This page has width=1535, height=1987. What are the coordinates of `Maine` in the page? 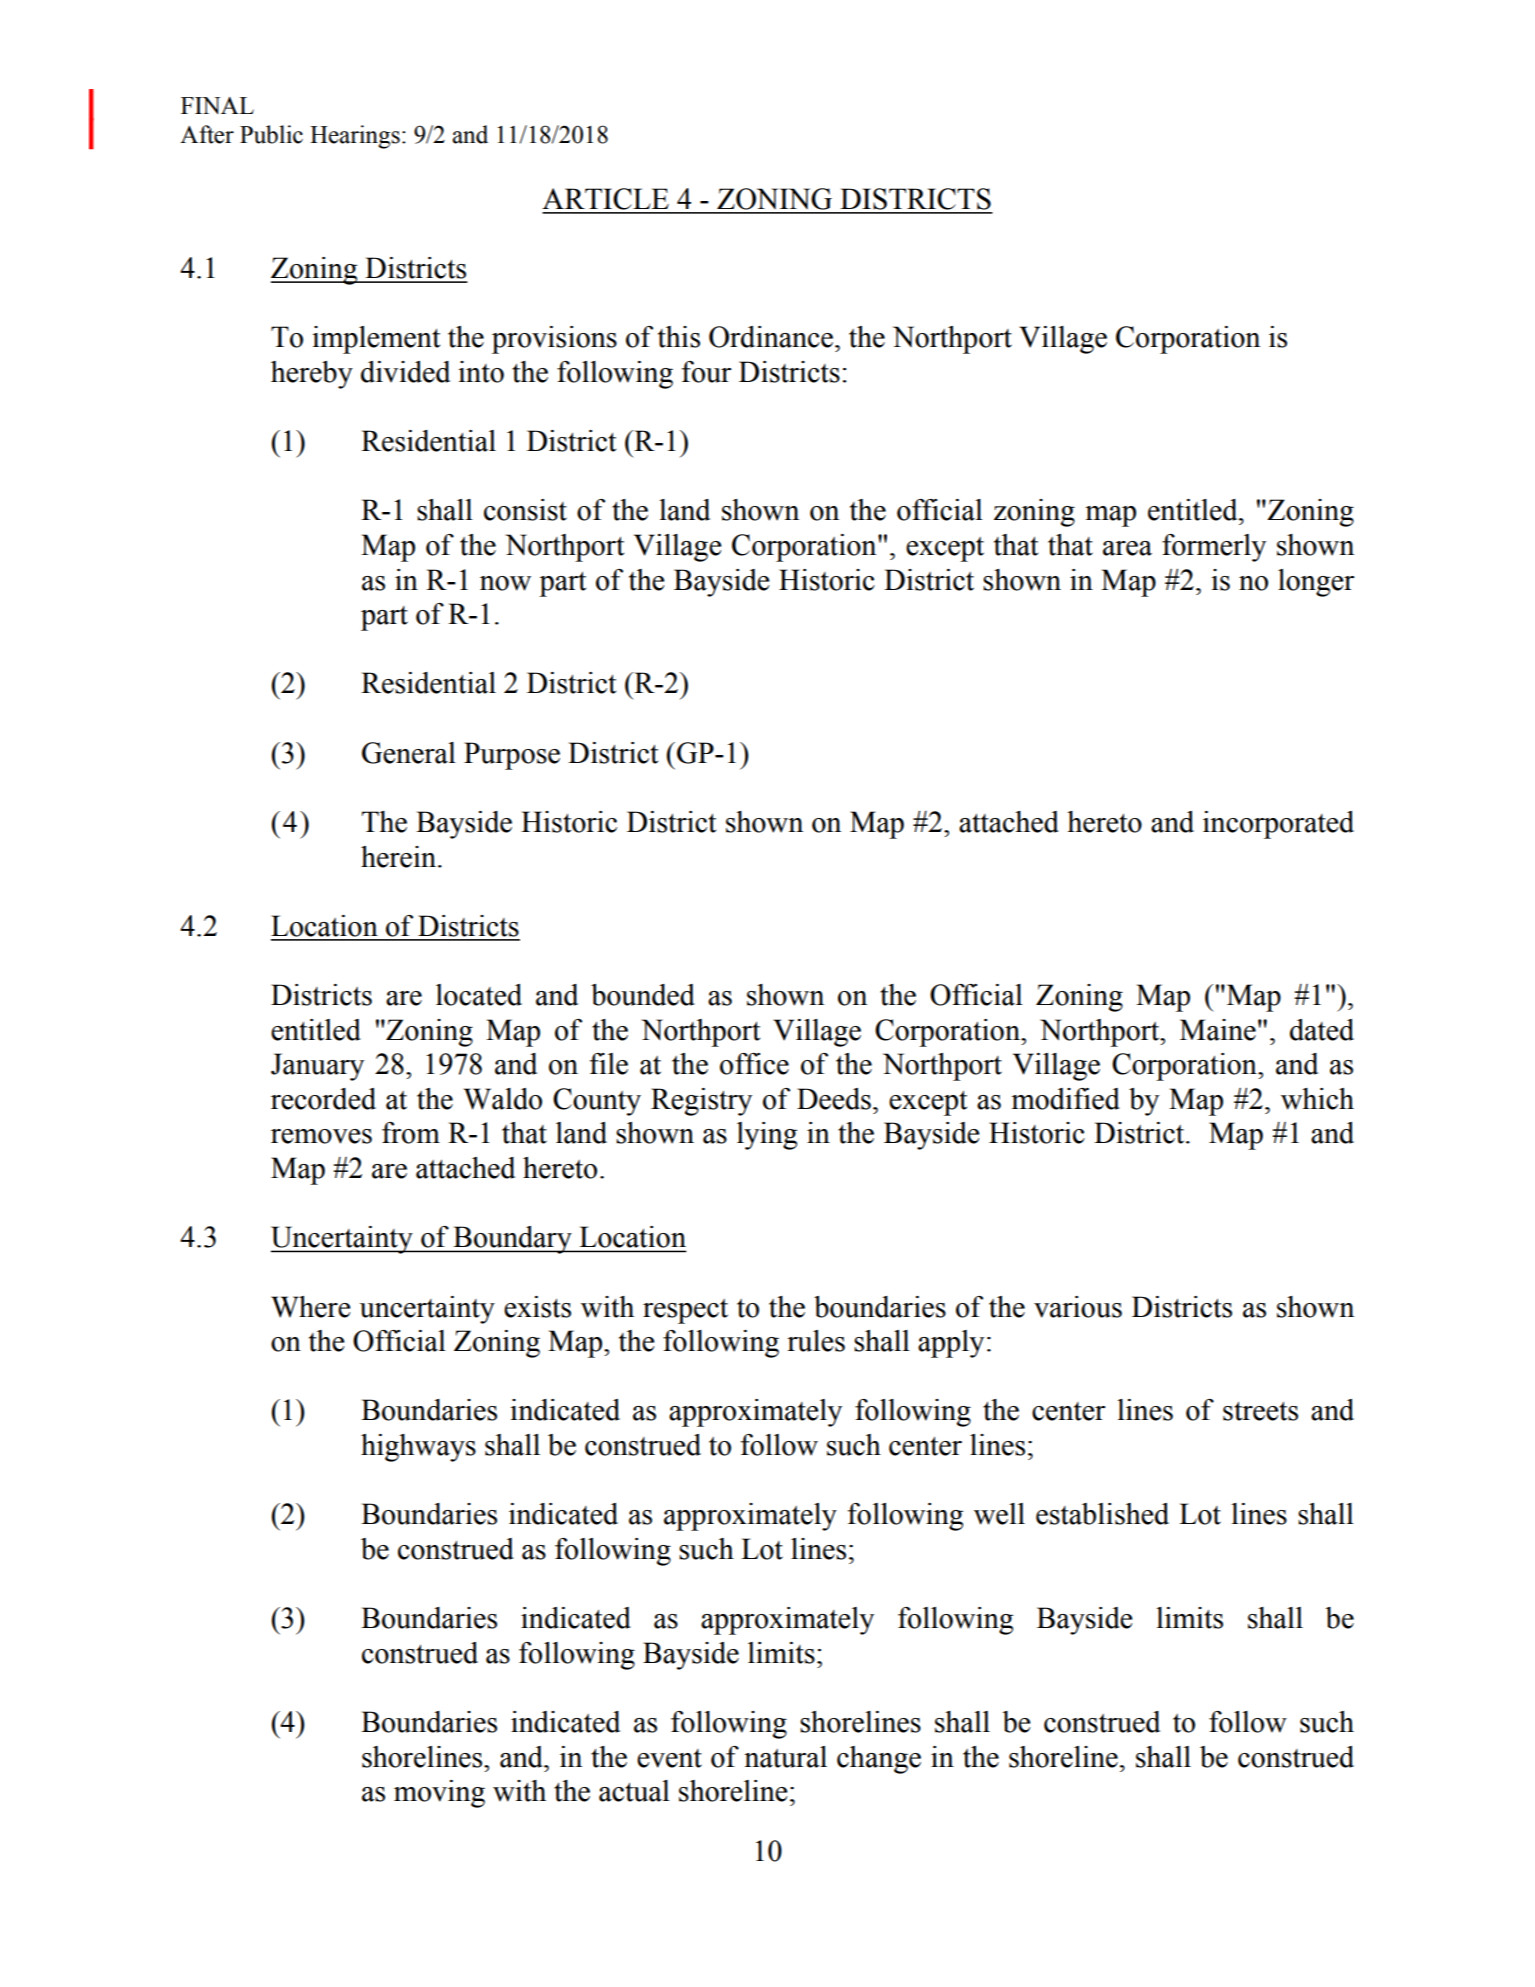 It's located at (1218, 1030).
